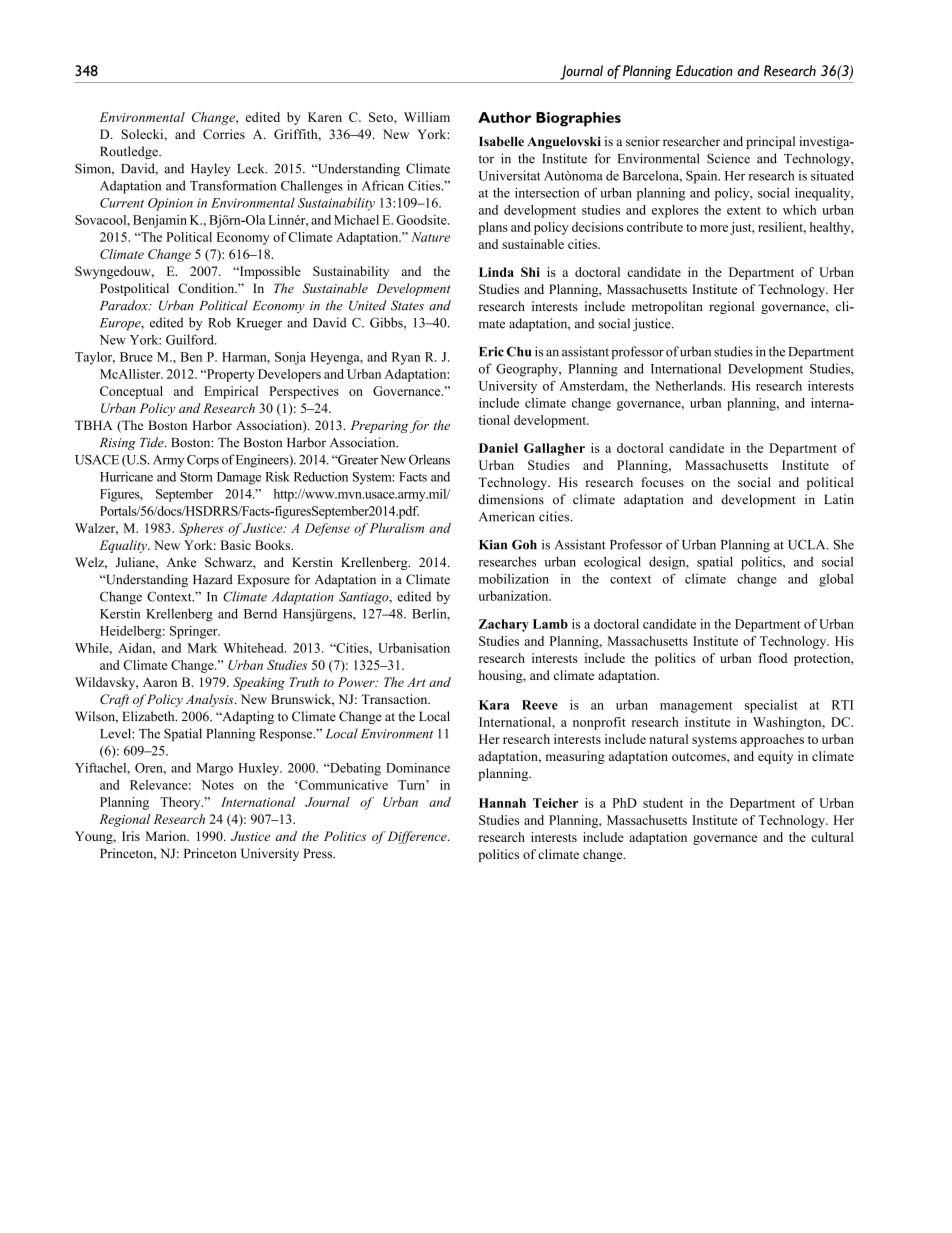 The height and width of the image is (1233, 952). I want to click on Author, so click(504, 117).
